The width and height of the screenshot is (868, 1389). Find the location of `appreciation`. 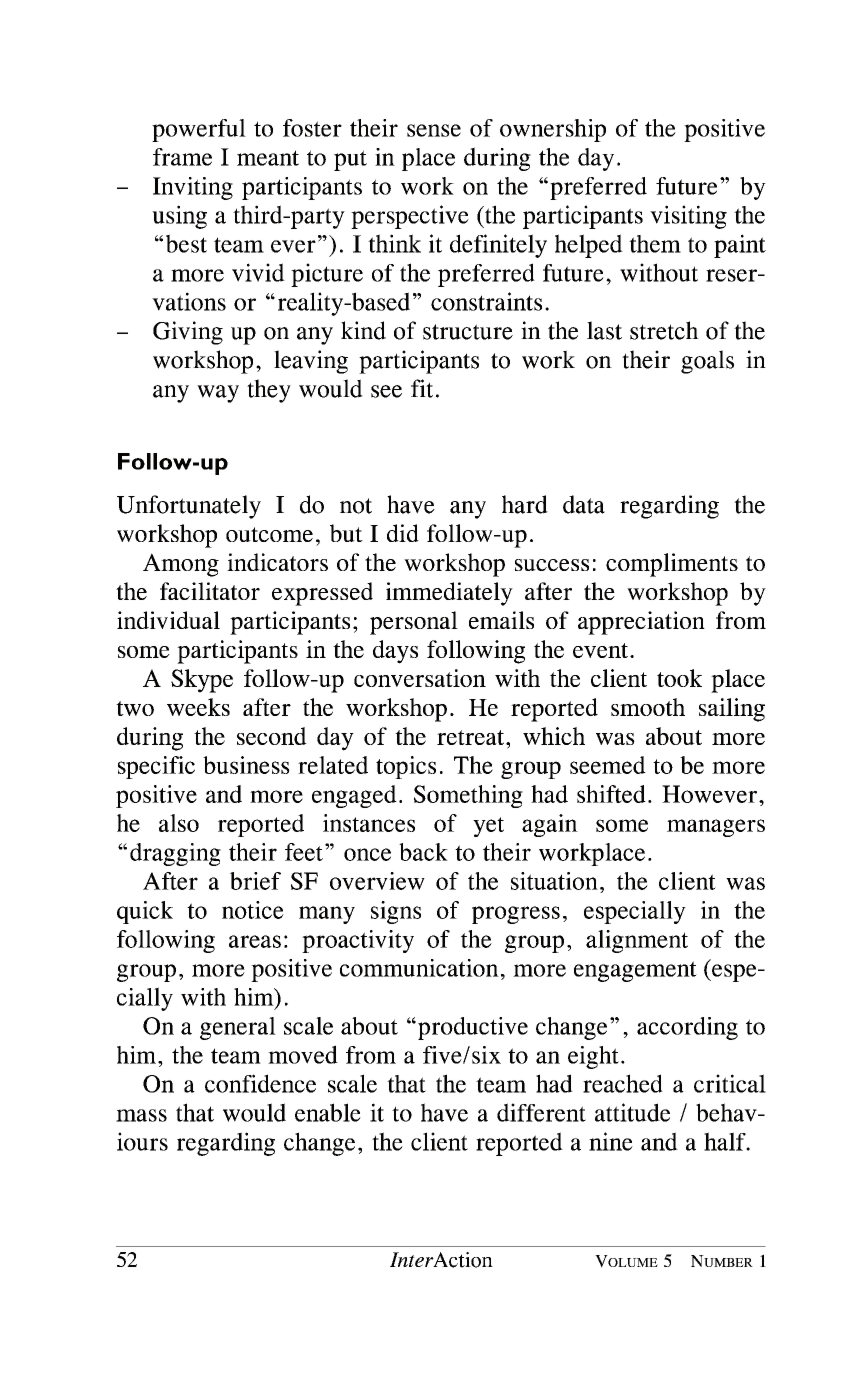

appreciation is located at coordinates (641, 623).
